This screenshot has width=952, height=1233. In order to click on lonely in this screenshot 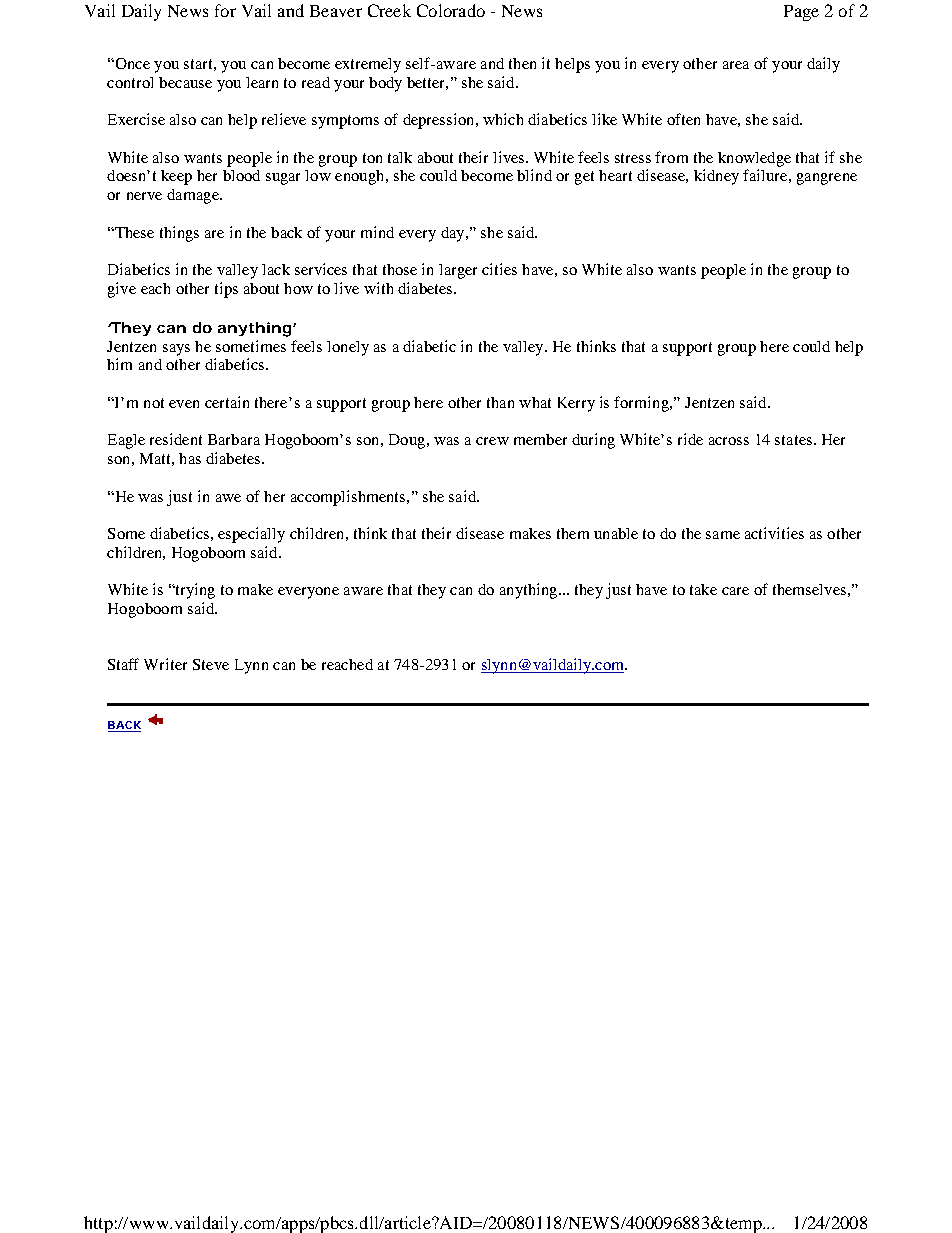, I will do `click(348, 348)`.
